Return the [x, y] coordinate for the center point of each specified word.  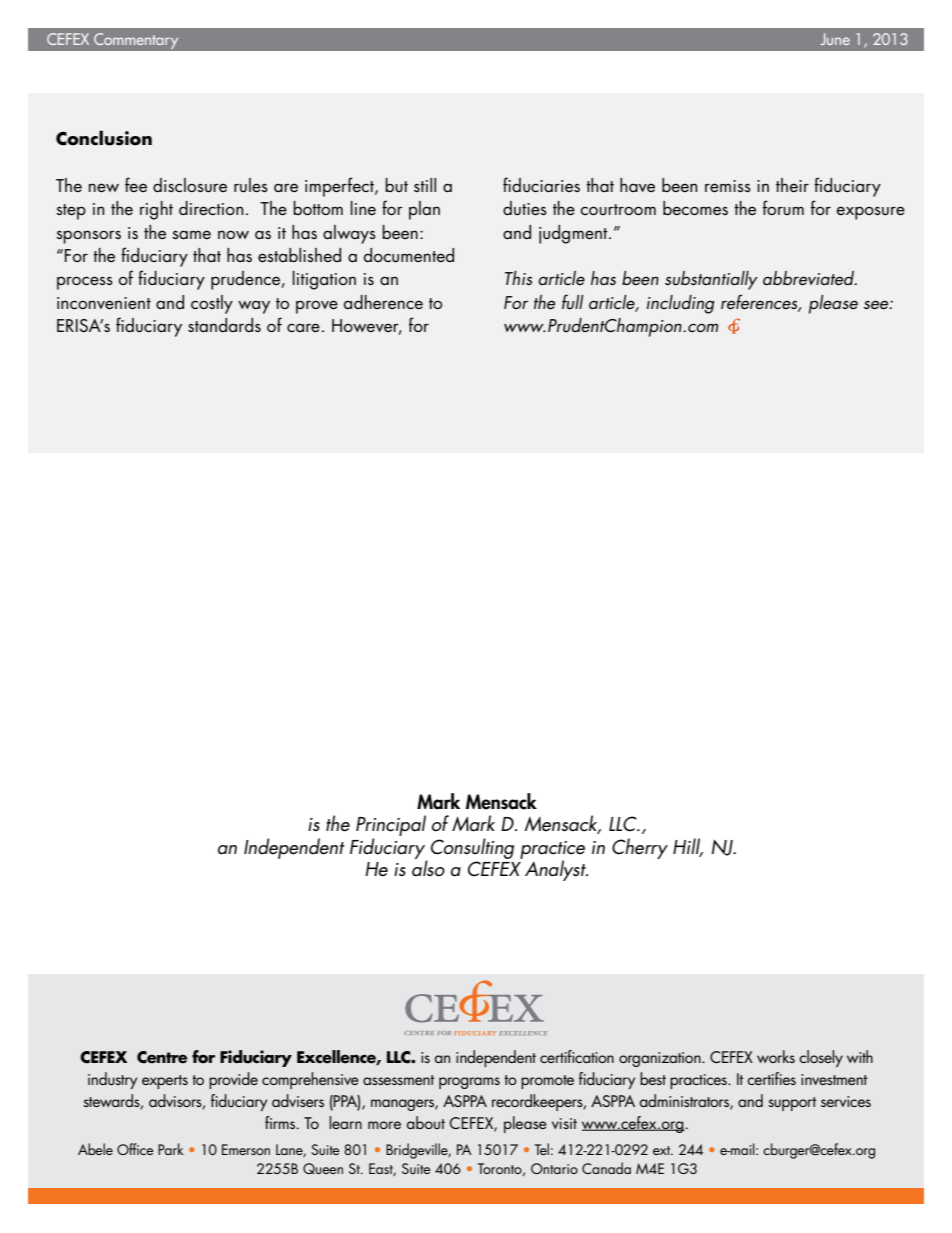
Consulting [472, 848]
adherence [383, 302]
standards [224, 325]
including [681, 304]
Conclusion [104, 138]
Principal [391, 827]
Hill [688, 847]
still [425, 185]
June [835, 39]
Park [171, 1149]
